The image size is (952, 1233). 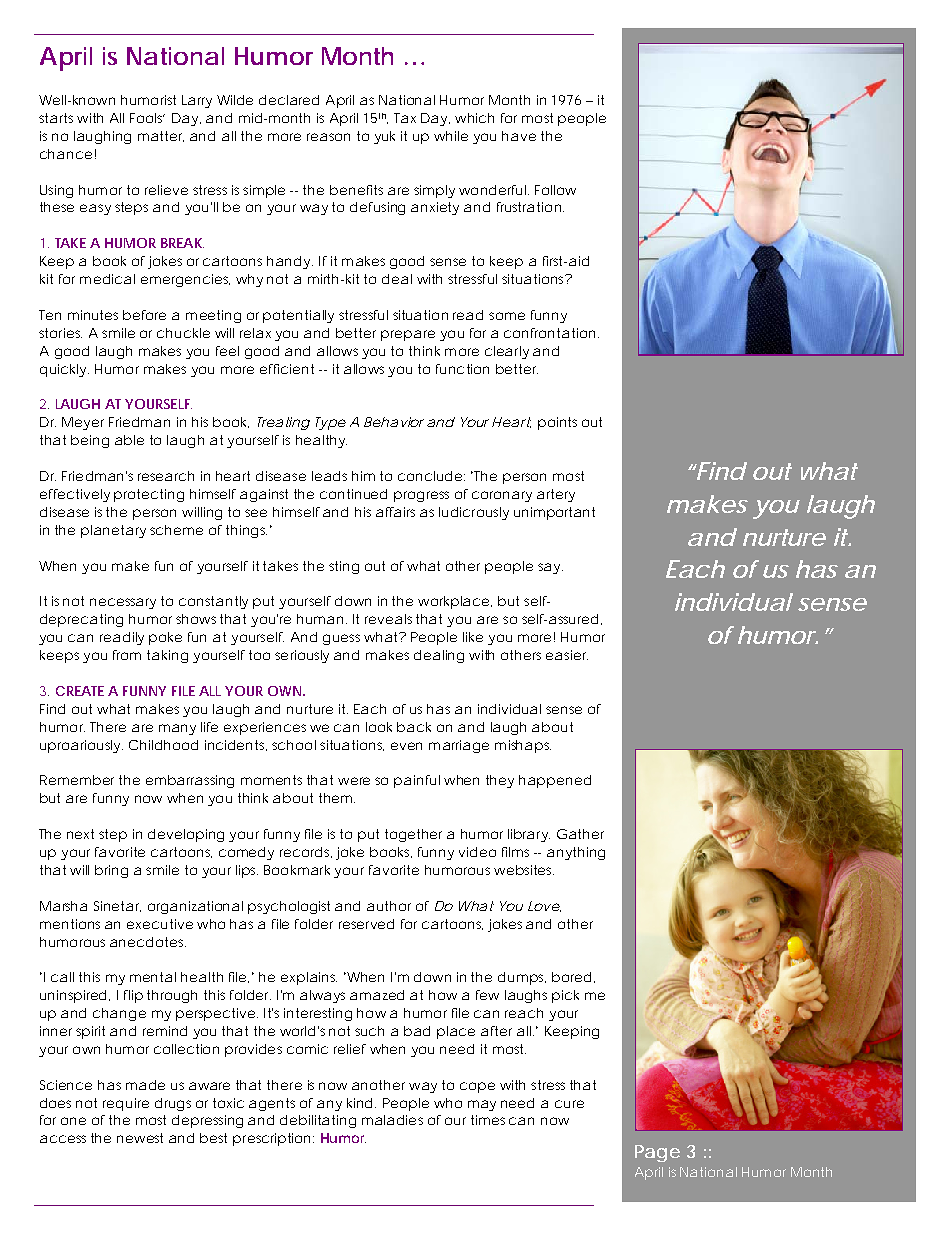 I want to click on agents, so click(x=272, y=1104).
